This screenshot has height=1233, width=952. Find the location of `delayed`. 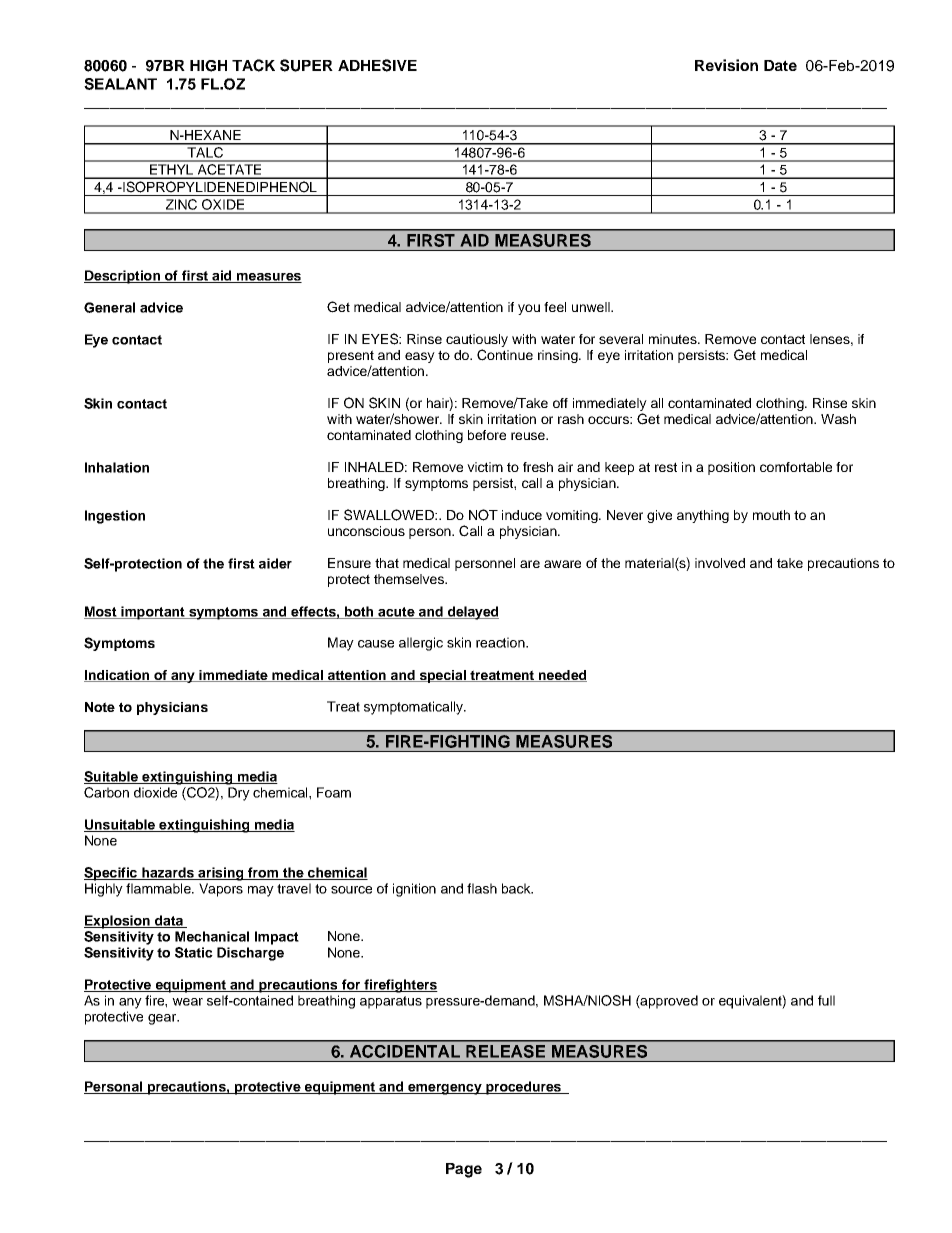

delayed is located at coordinates (472, 613).
